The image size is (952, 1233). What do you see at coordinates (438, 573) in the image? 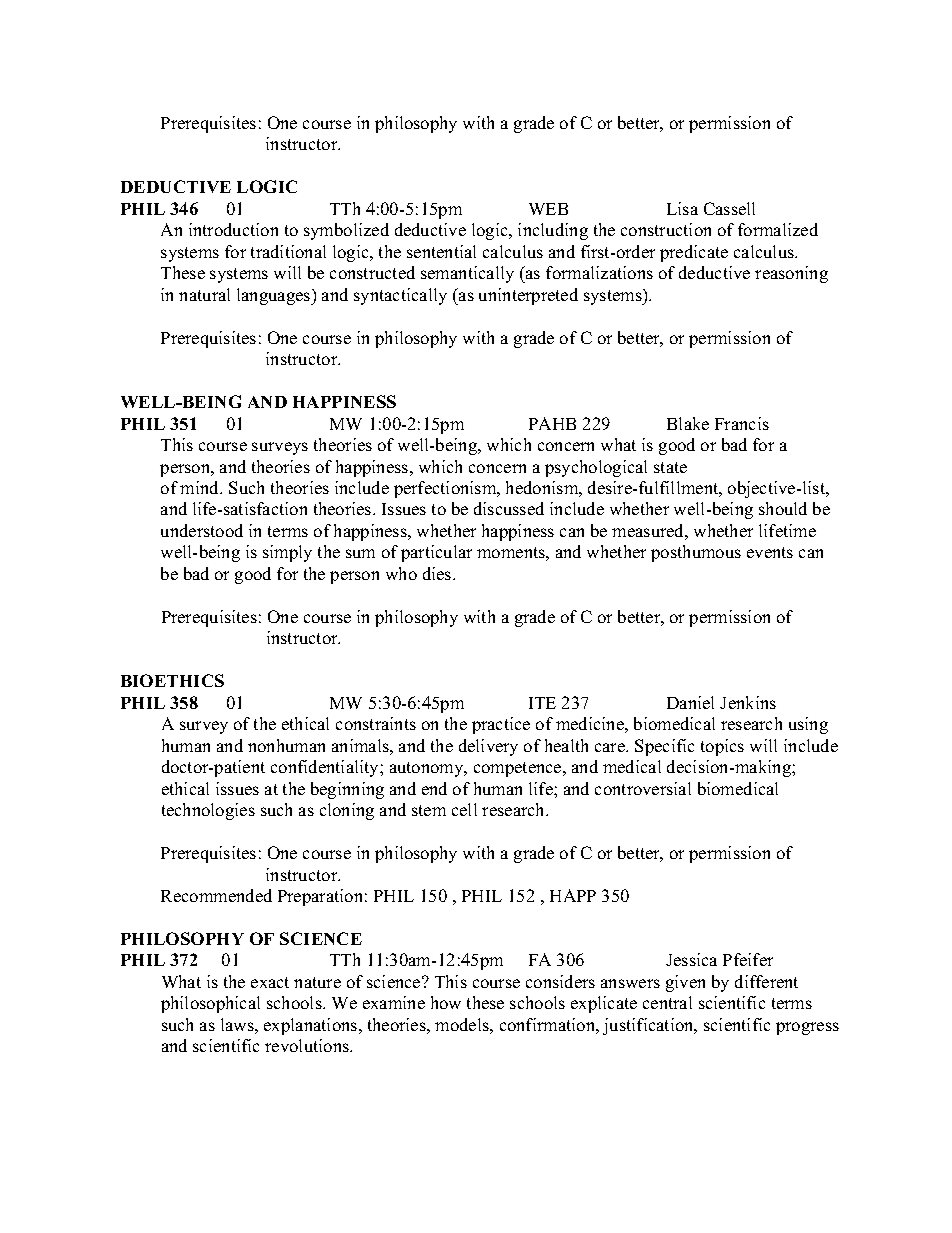
I see `dies` at bounding box center [438, 573].
